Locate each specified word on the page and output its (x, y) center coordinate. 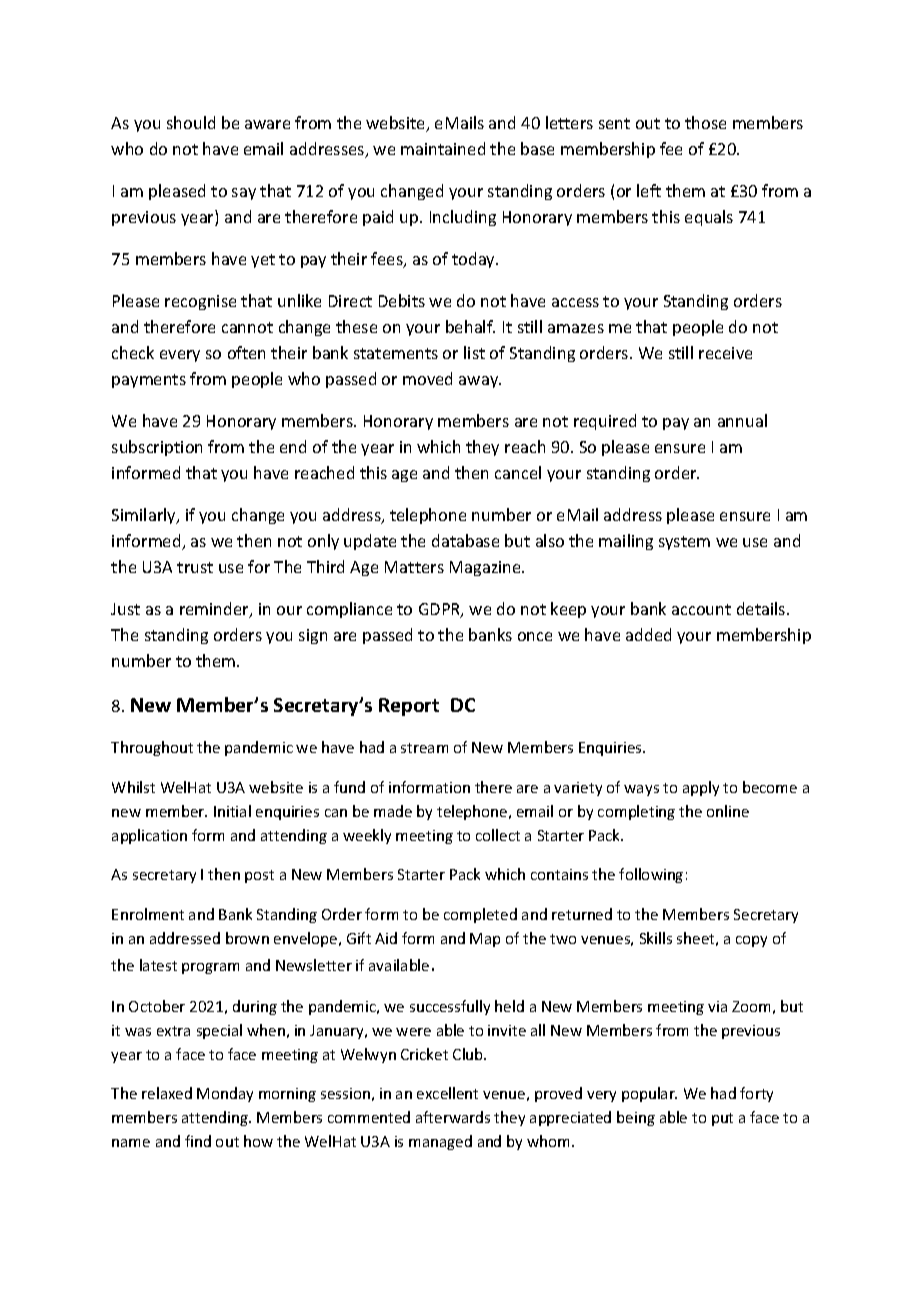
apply (701, 788)
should (191, 122)
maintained (443, 148)
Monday (225, 1094)
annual (742, 420)
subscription (157, 448)
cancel (518, 472)
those (705, 122)
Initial (232, 811)
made (393, 811)
